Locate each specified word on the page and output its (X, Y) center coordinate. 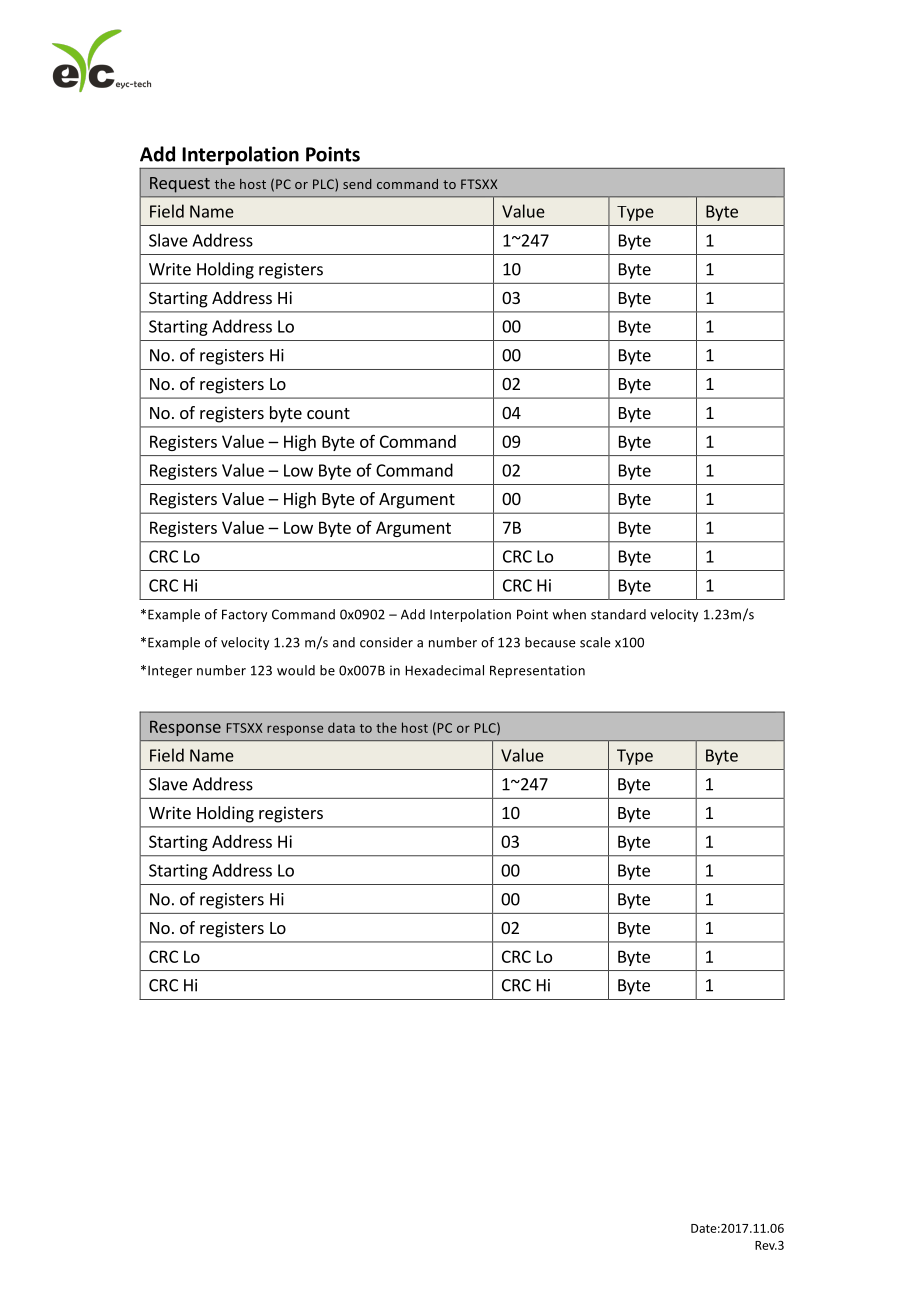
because (550, 642)
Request (180, 185)
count (328, 413)
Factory (244, 615)
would (296, 670)
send (357, 184)
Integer (170, 672)
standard (618, 614)
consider (386, 642)
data (341, 727)
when (569, 614)
